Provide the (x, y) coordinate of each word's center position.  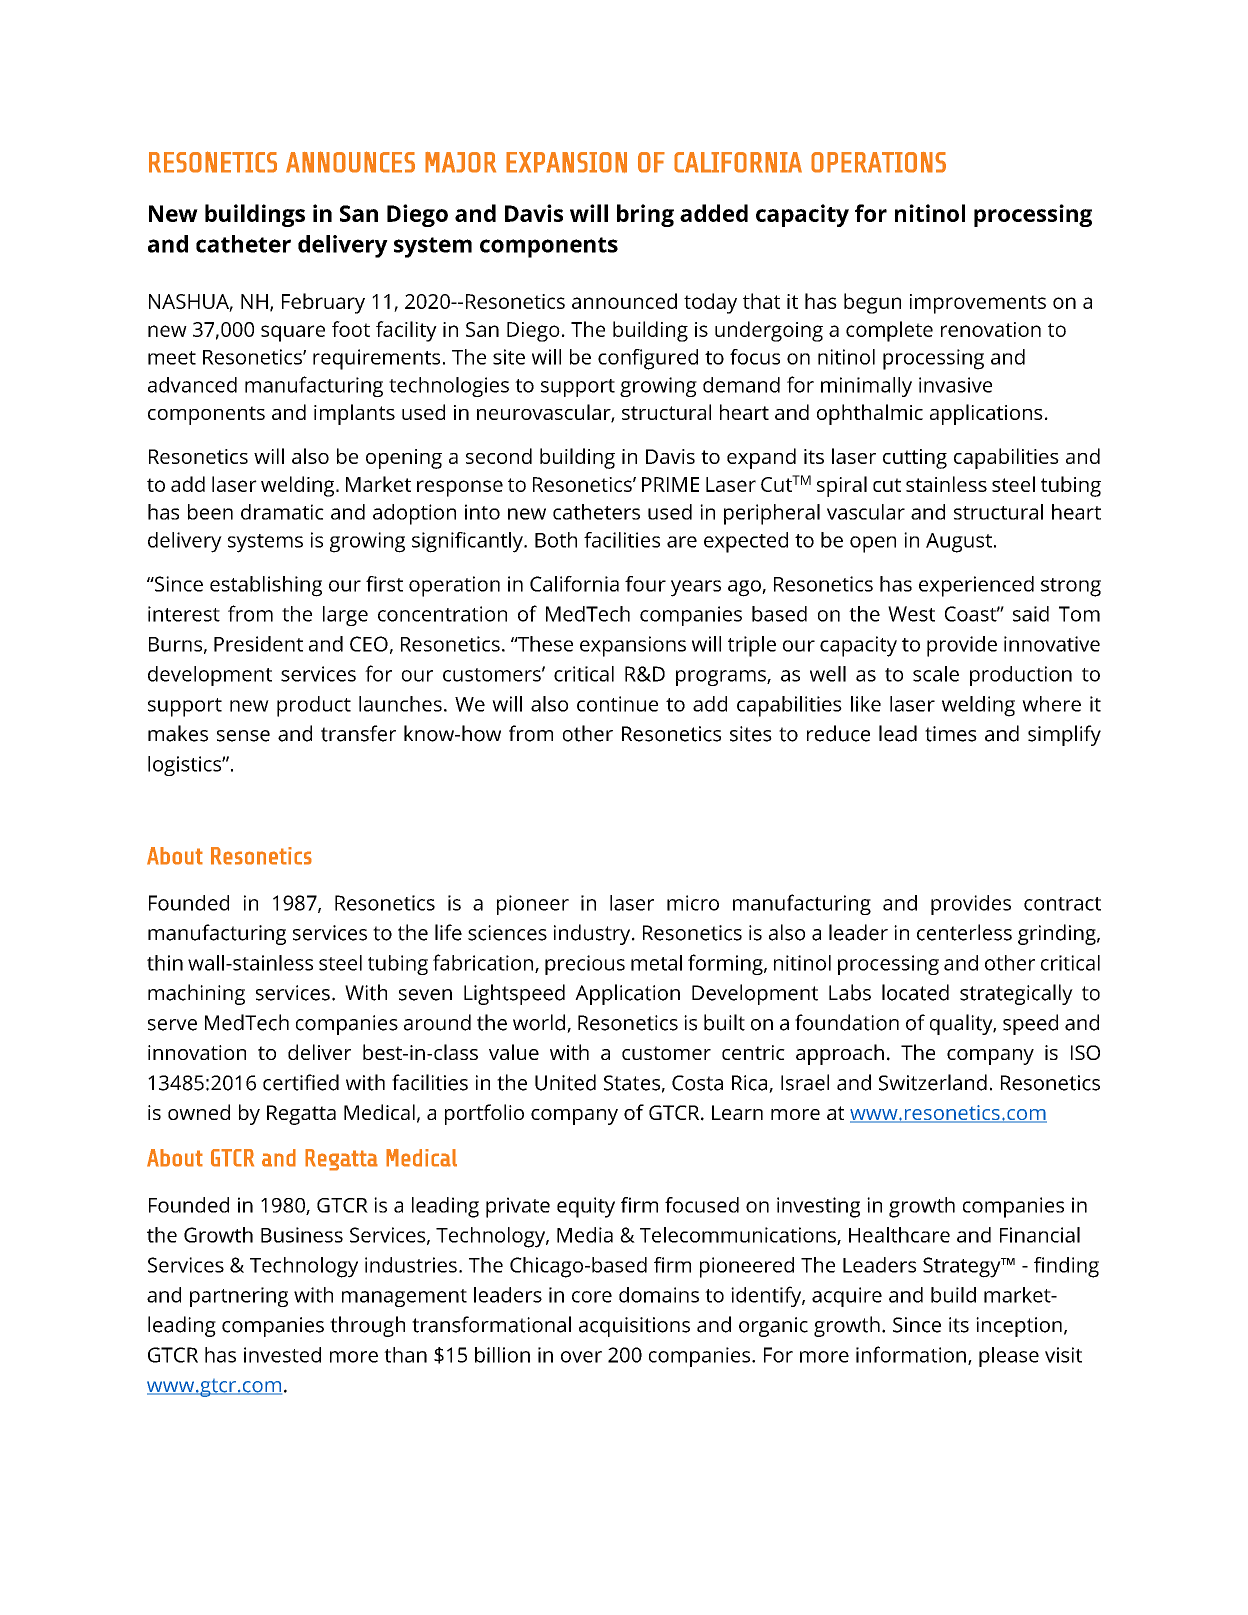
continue (617, 704)
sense (243, 736)
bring (645, 215)
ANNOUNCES (350, 162)
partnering (239, 1297)
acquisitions (634, 1327)
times (951, 734)
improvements (978, 304)
